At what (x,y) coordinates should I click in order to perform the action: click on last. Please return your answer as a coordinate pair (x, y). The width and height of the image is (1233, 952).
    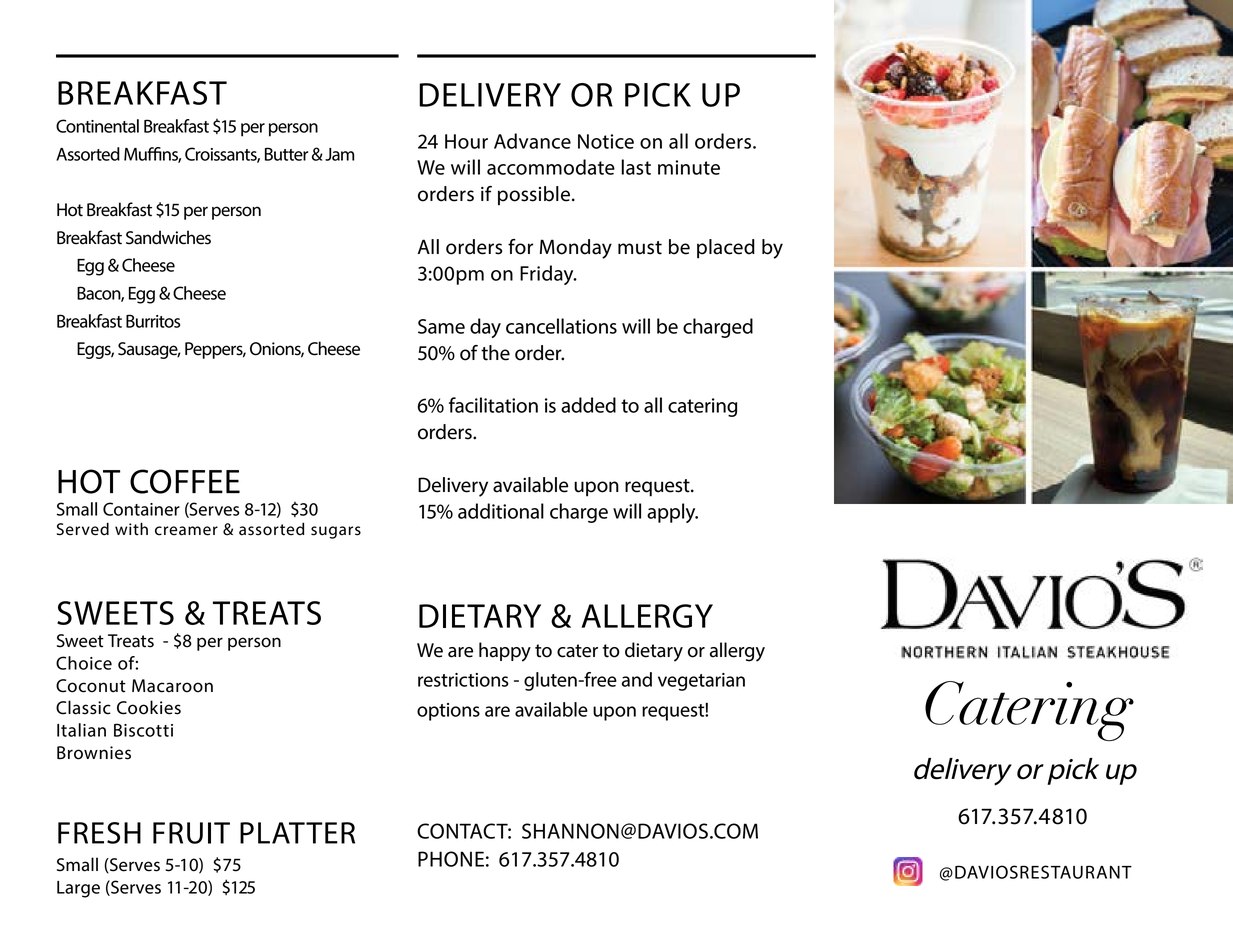
    Looking at the image, I should click on (636, 167).
